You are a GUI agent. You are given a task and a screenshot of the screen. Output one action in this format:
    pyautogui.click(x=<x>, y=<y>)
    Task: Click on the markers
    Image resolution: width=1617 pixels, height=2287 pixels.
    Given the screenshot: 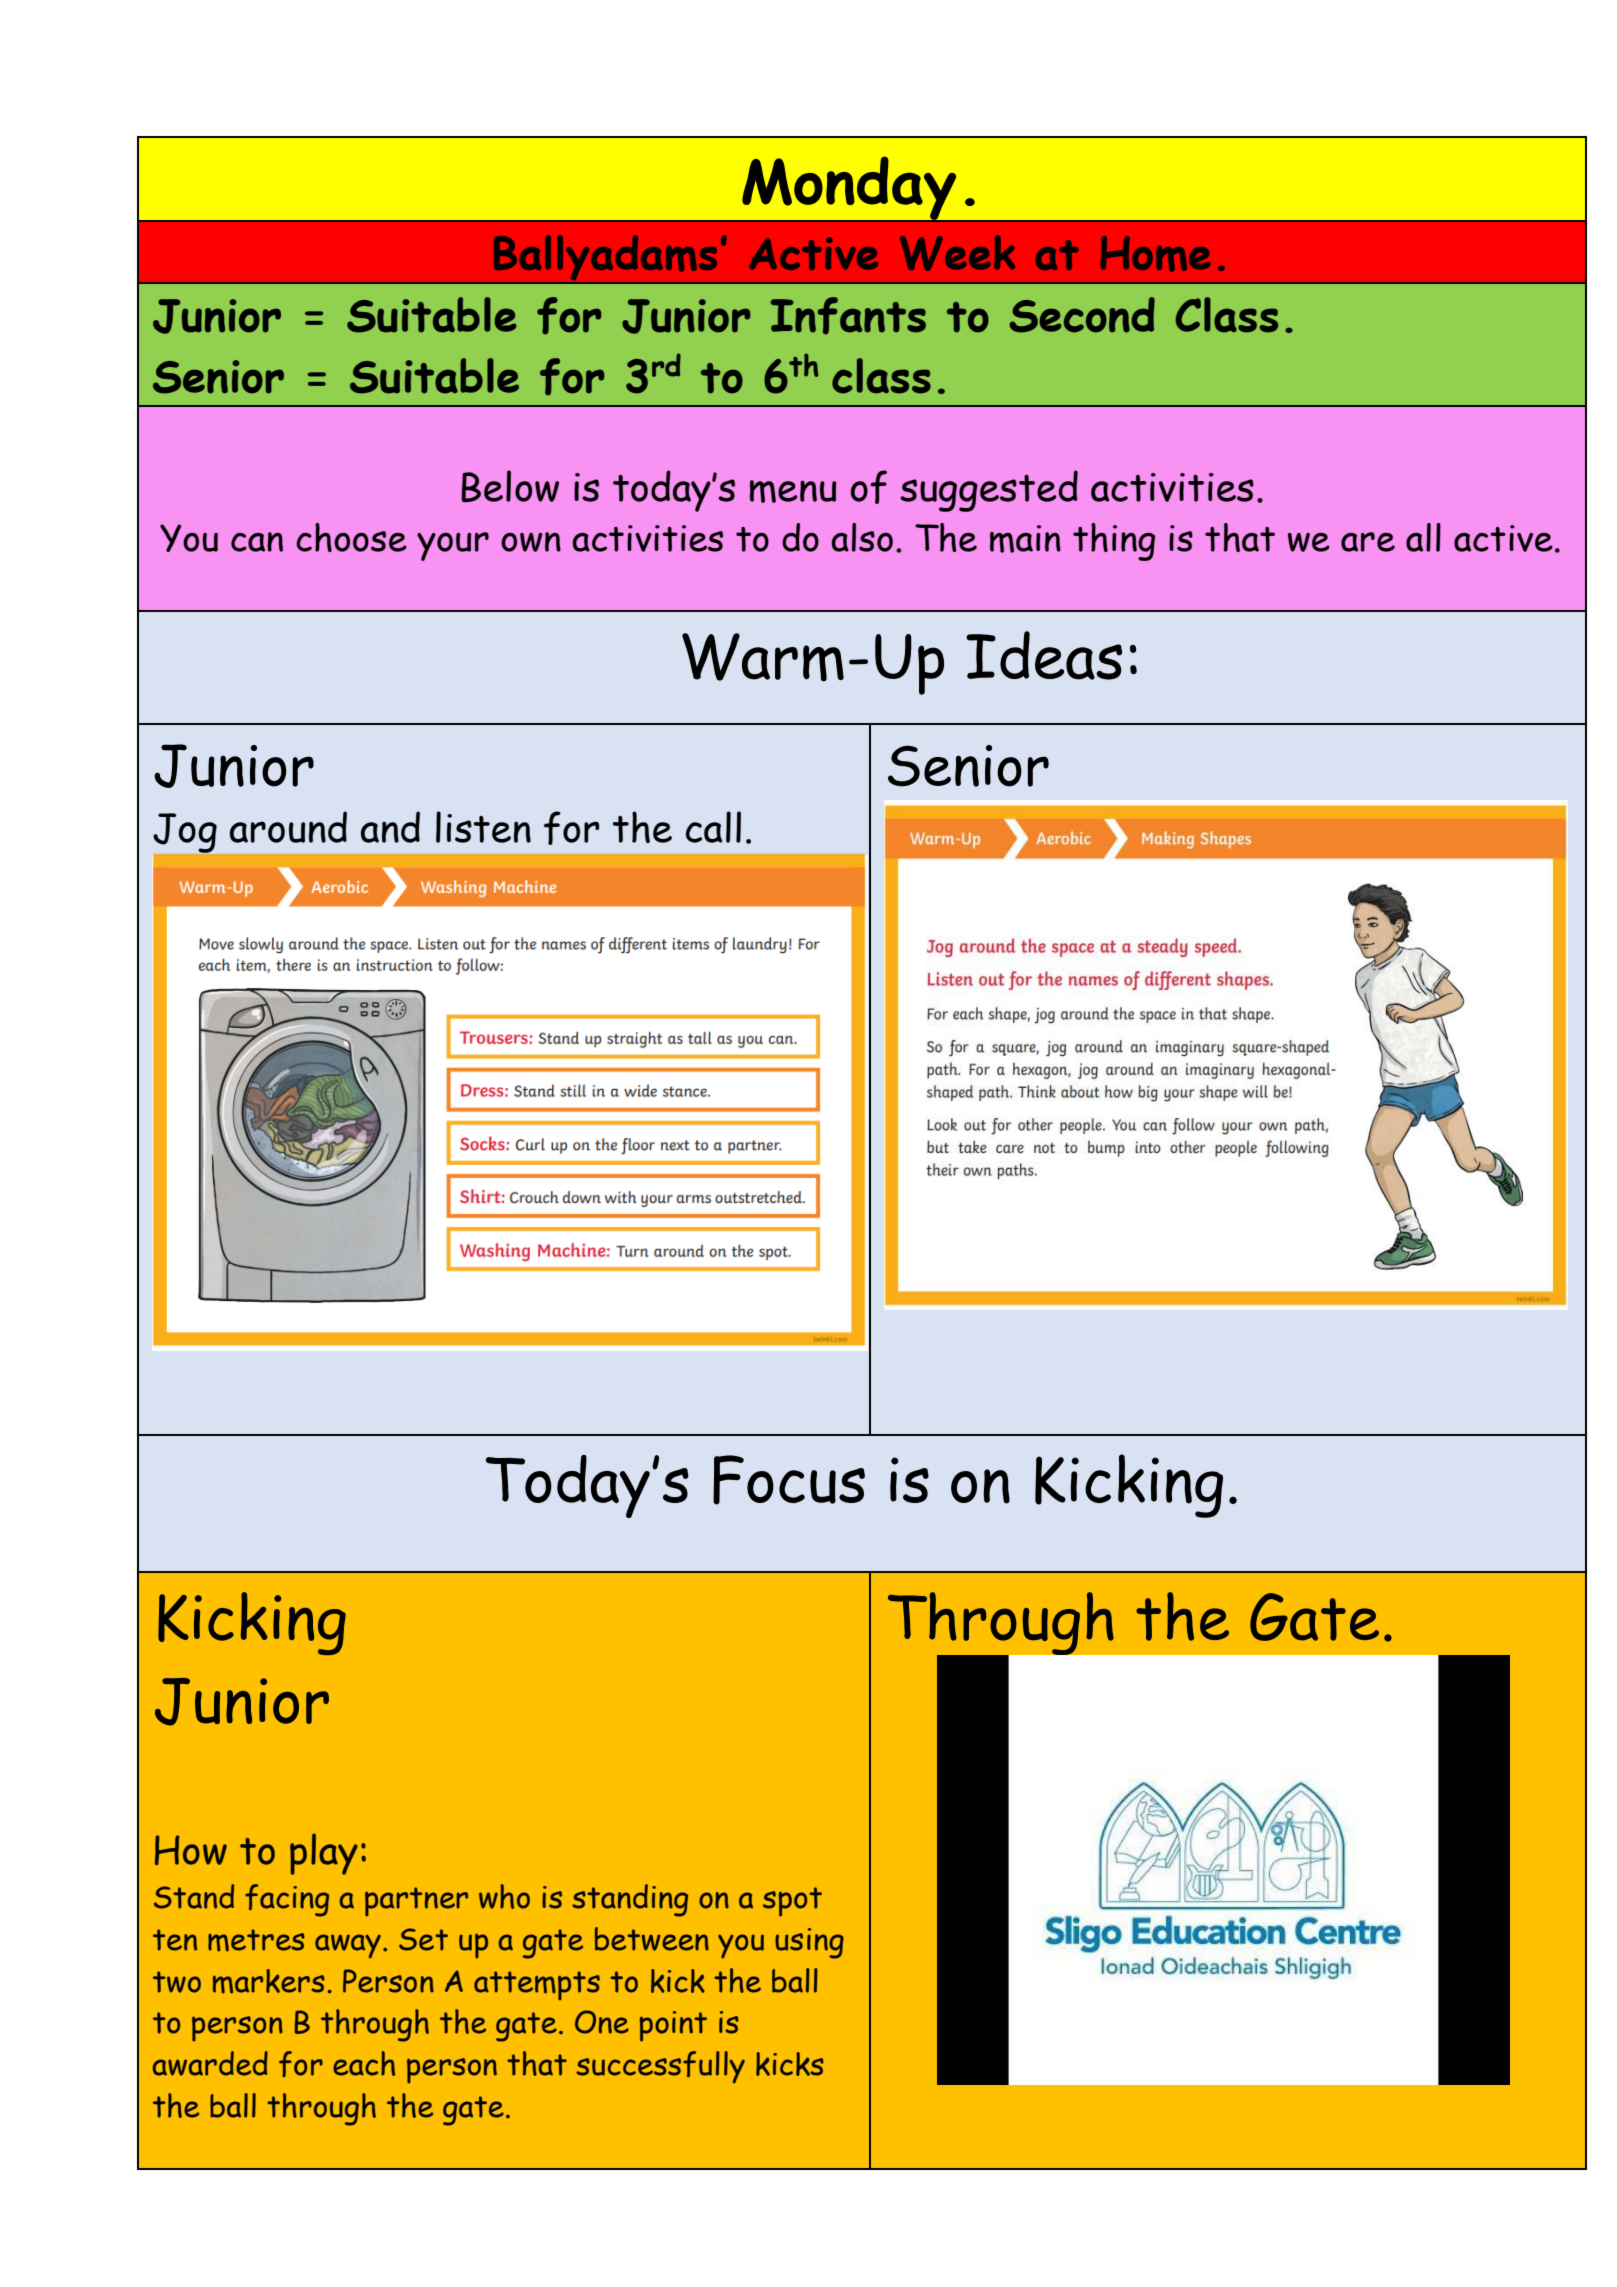 What is the action you would take?
    pyautogui.click(x=269, y=1981)
